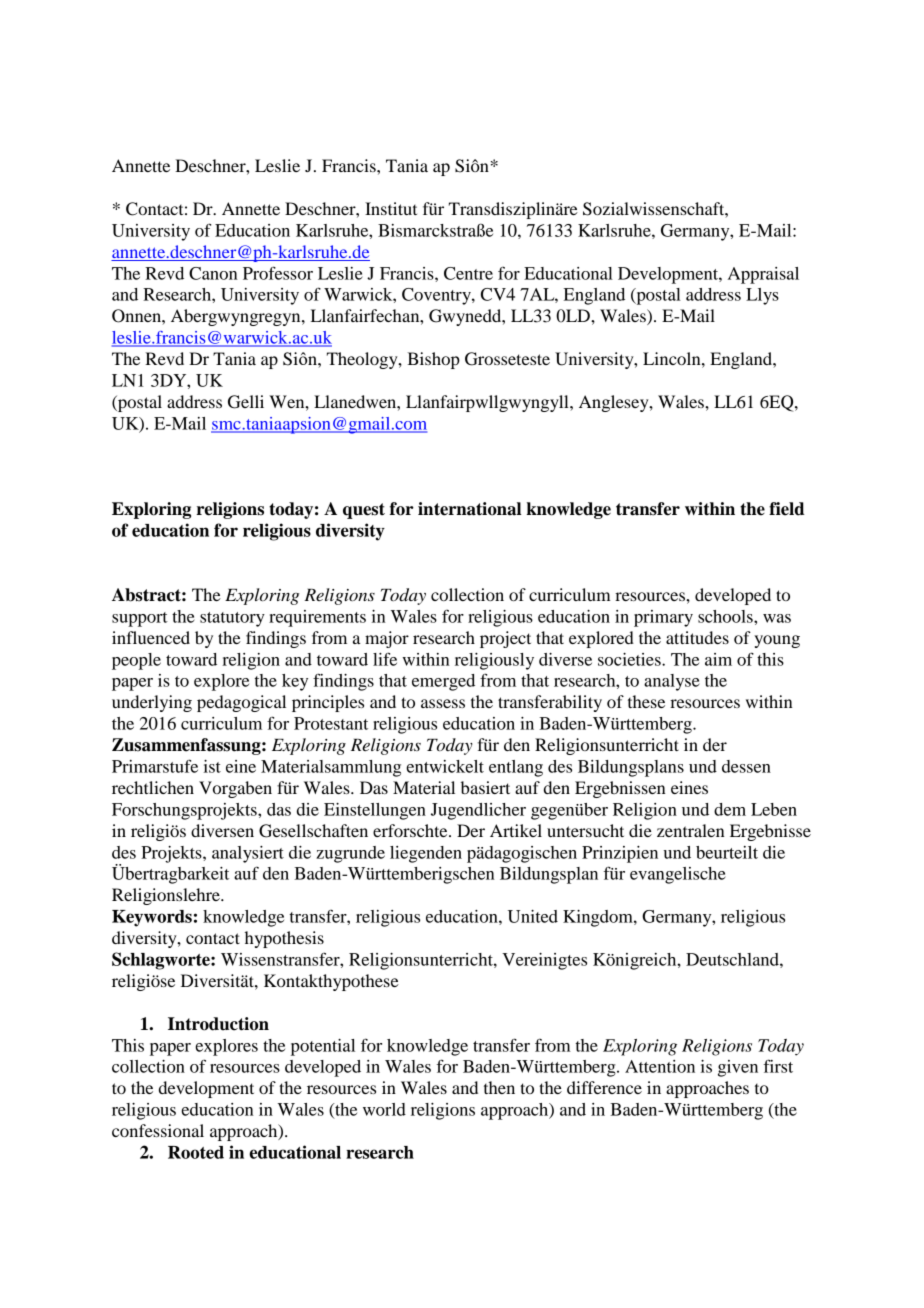  I want to click on international, so click(469, 509).
